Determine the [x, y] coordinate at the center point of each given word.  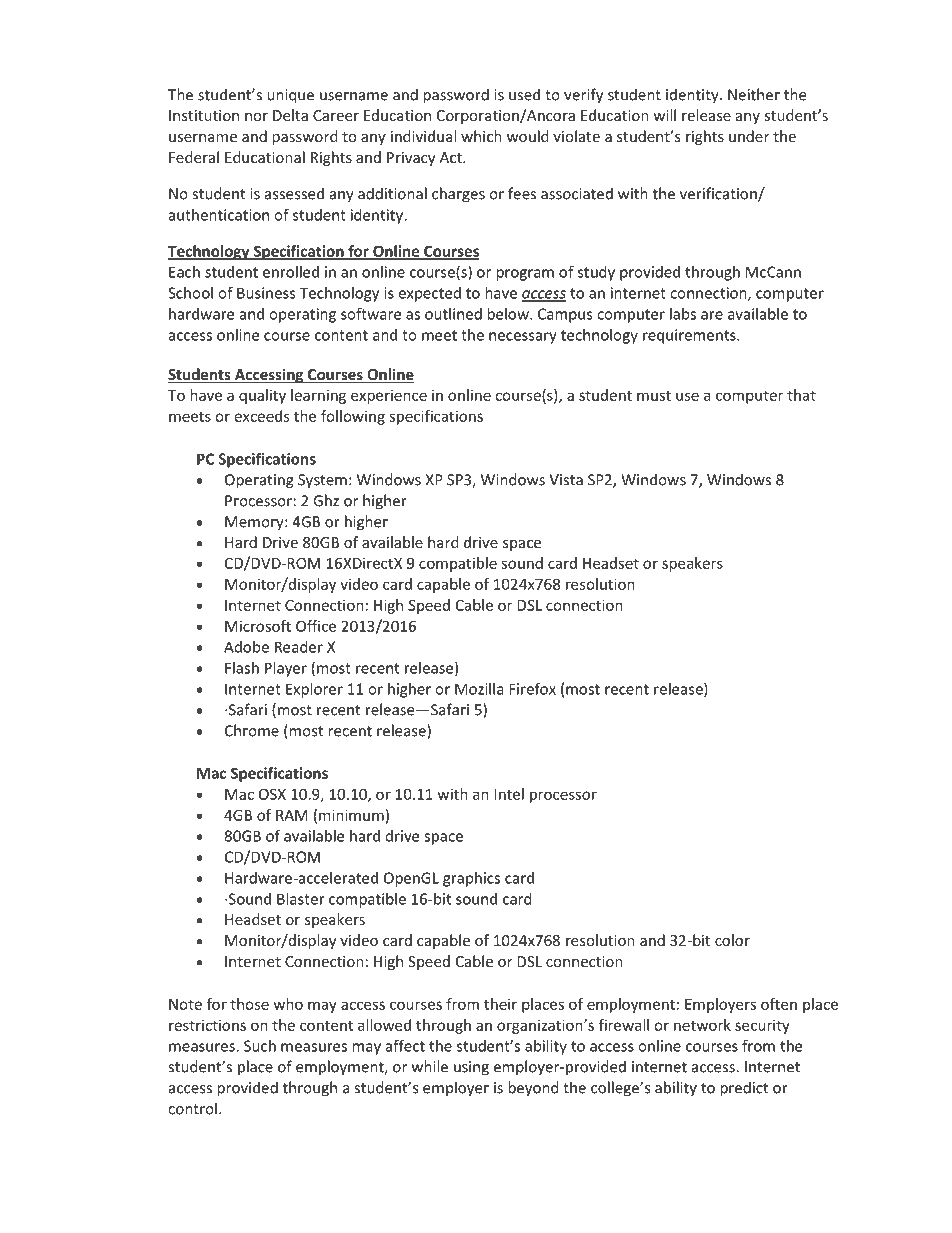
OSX [272, 794]
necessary [523, 338]
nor [256, 117]
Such [260, 1046]
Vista [566, 480]
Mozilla [479, 689]
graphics [471, 879]
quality [262, 396]
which [481, 136]
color [732, 940]
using [471, 1068]
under [749, 136]
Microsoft [258, 626]
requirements [690, 336]
